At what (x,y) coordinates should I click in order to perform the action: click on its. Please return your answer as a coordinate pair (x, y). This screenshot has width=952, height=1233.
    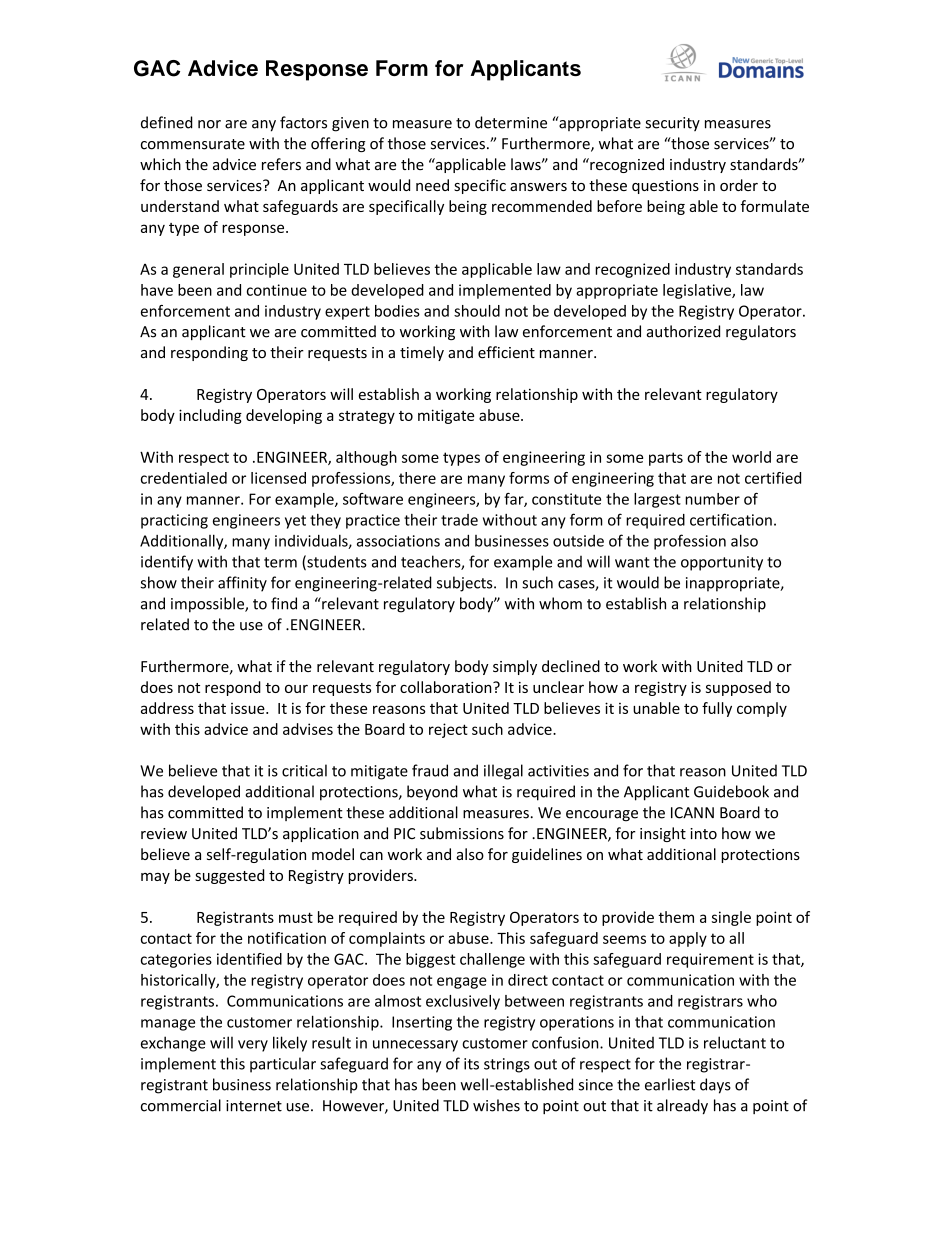
    Looking at the image, I should click on (471, 1064).
